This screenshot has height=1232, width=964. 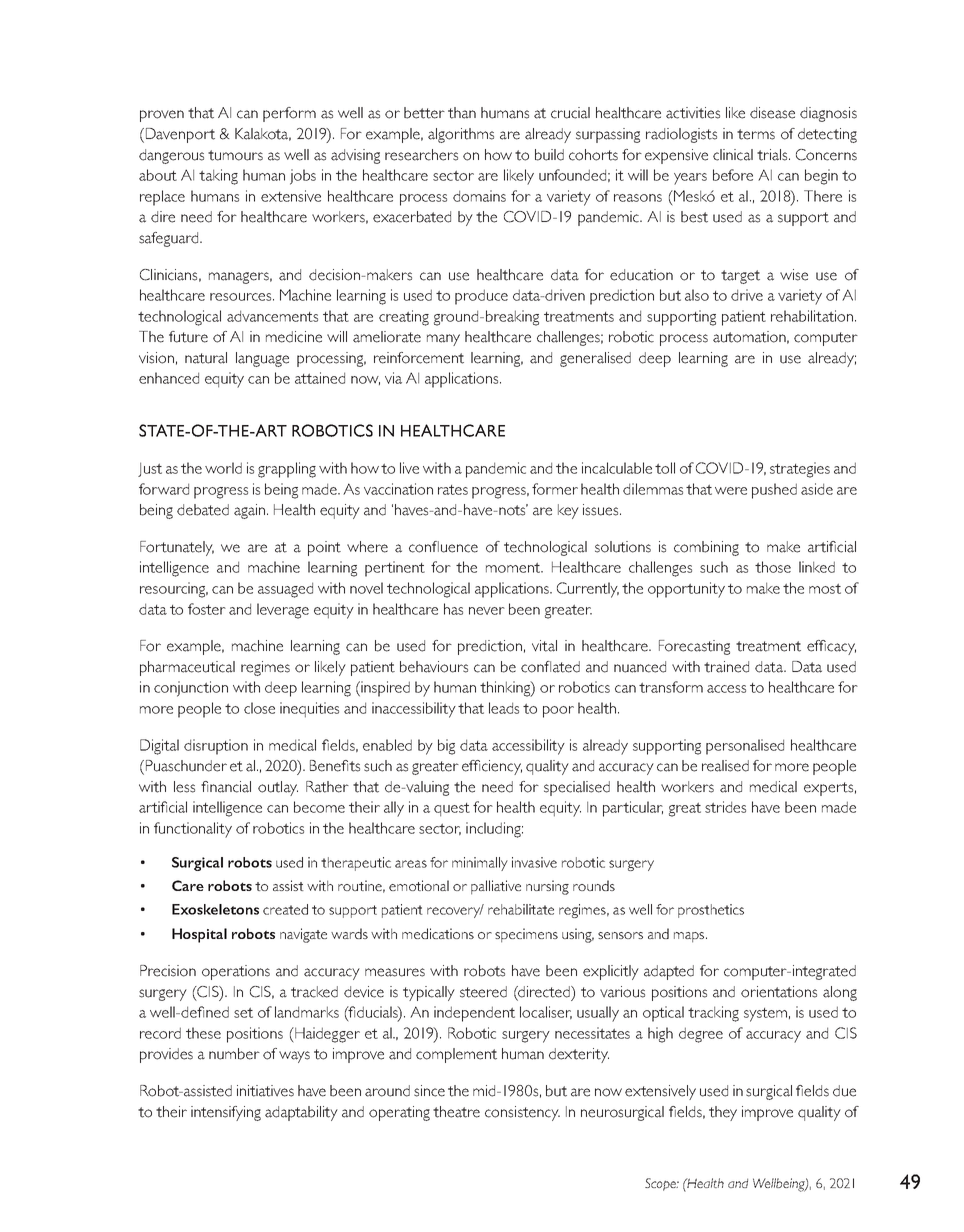 I want to click on never, so click(x=487, y=611).
